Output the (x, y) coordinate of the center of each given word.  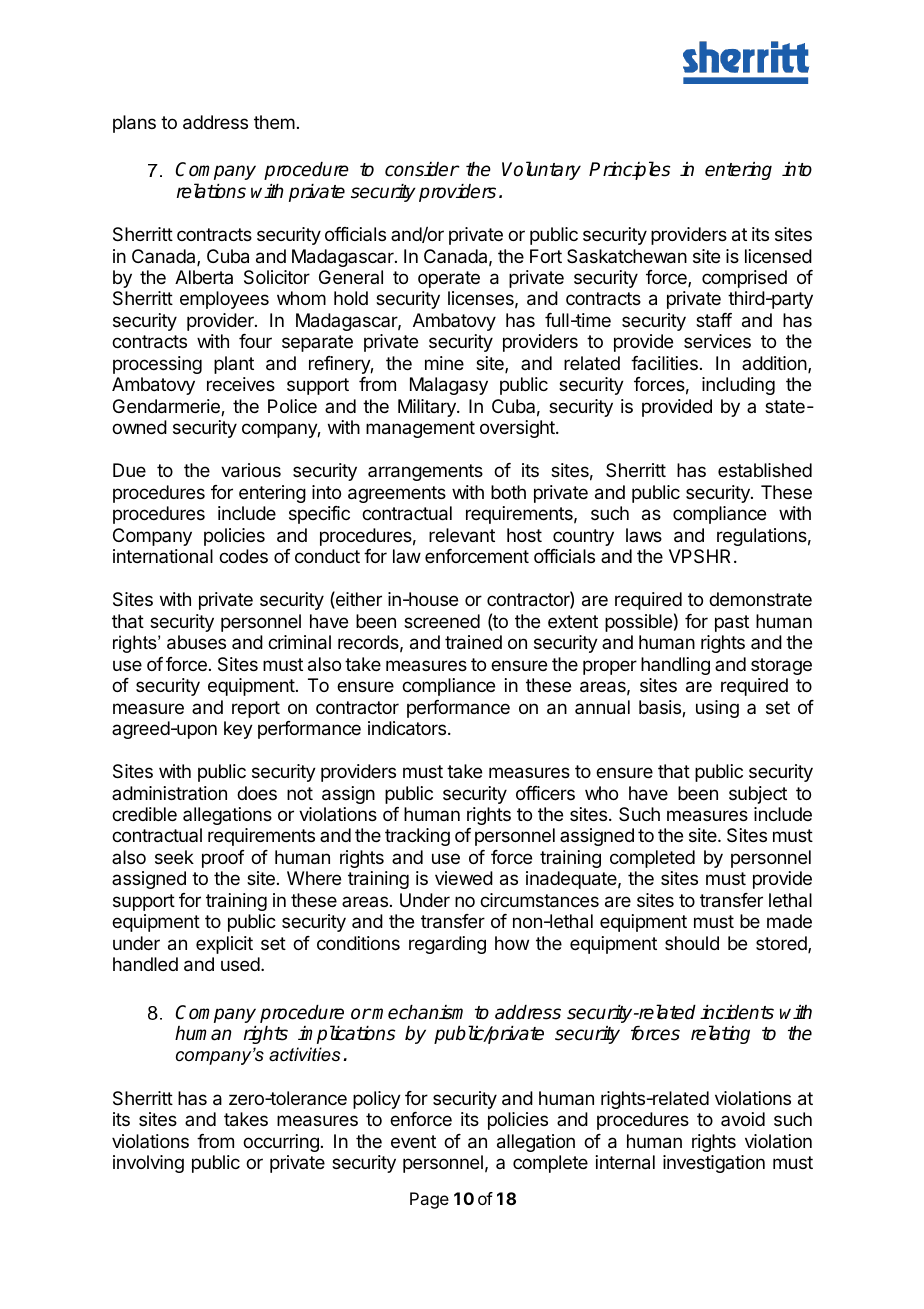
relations (211, 191)
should (692, 943)
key (238, 730)
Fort (546, 256)
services (717, 341)
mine (444, 363)
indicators (407, 728)
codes (243, 556)
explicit (224, 945)
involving (148, 1164)
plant (234, 365)
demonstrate (760, 599)
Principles (630, 170)
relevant (462, 535)
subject (758, 795)
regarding (447, 945)
